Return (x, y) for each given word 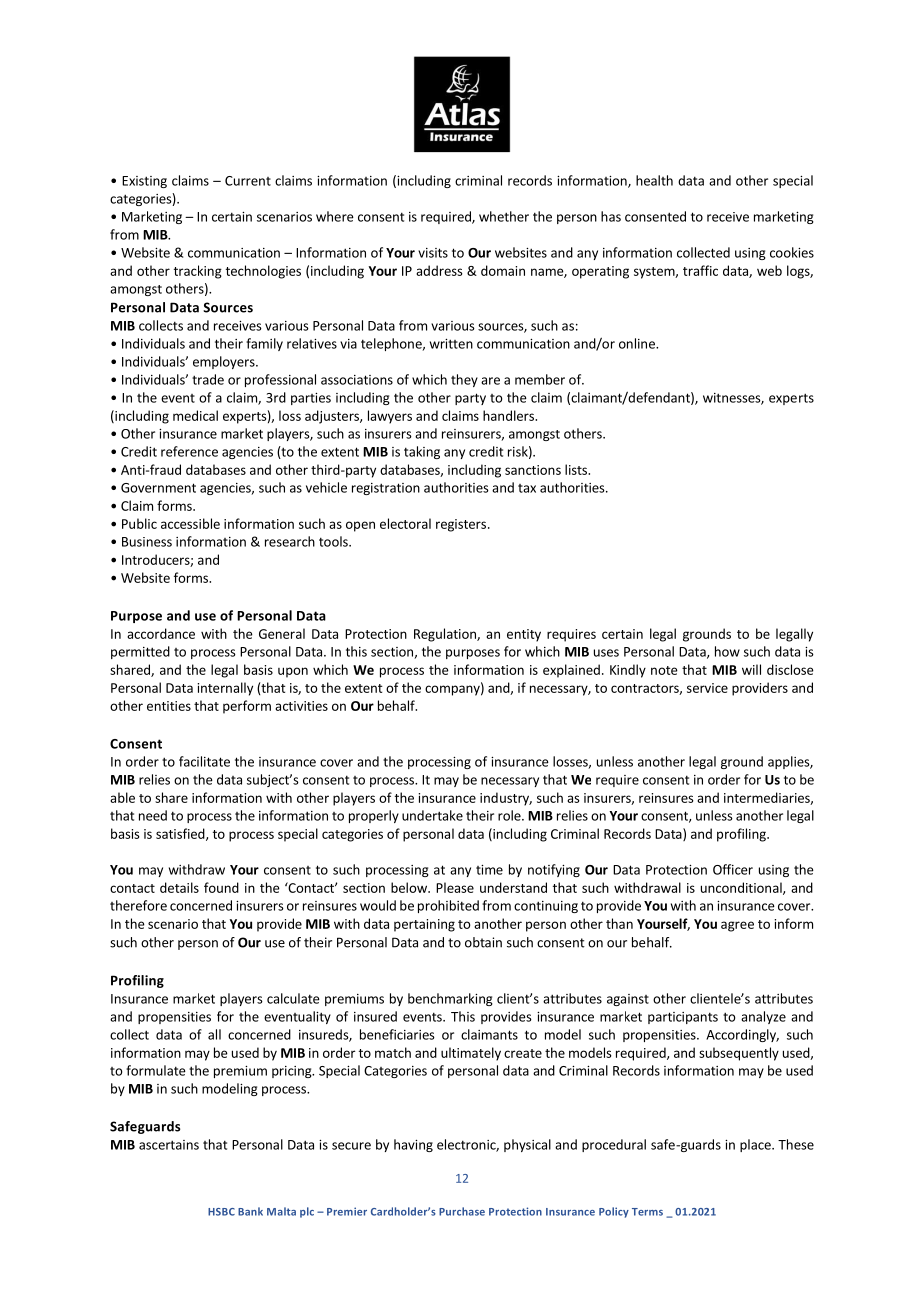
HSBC (221, 1212)
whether (504, 216)
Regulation (446, 635)
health (654, 180)
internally (225, 689)
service (707, 688)
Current (248, 181)
